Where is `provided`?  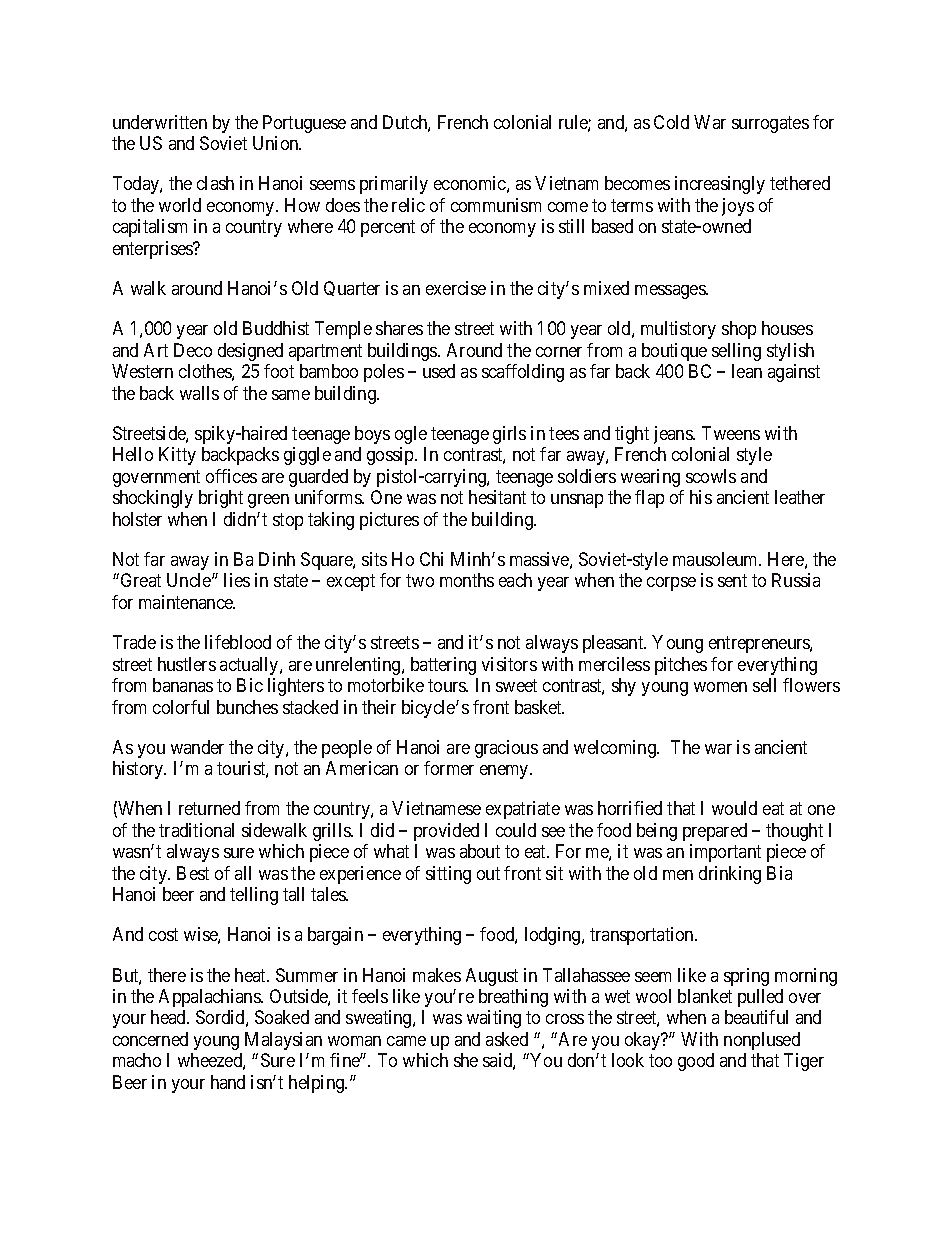
provided is located at coordinates (446, 832).
